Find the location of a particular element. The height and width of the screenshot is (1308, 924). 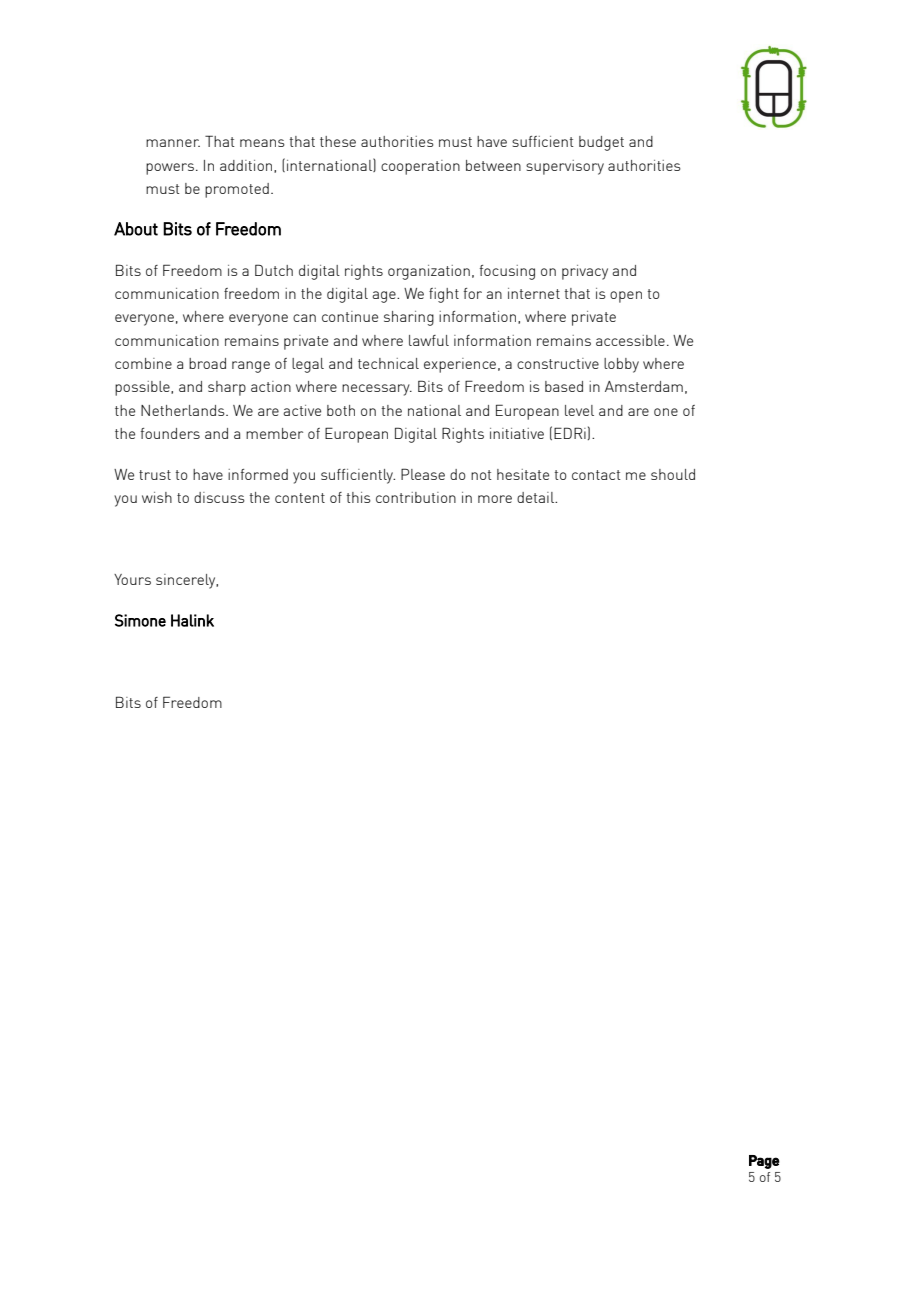

promoted is located at coordinates (237, 190).
